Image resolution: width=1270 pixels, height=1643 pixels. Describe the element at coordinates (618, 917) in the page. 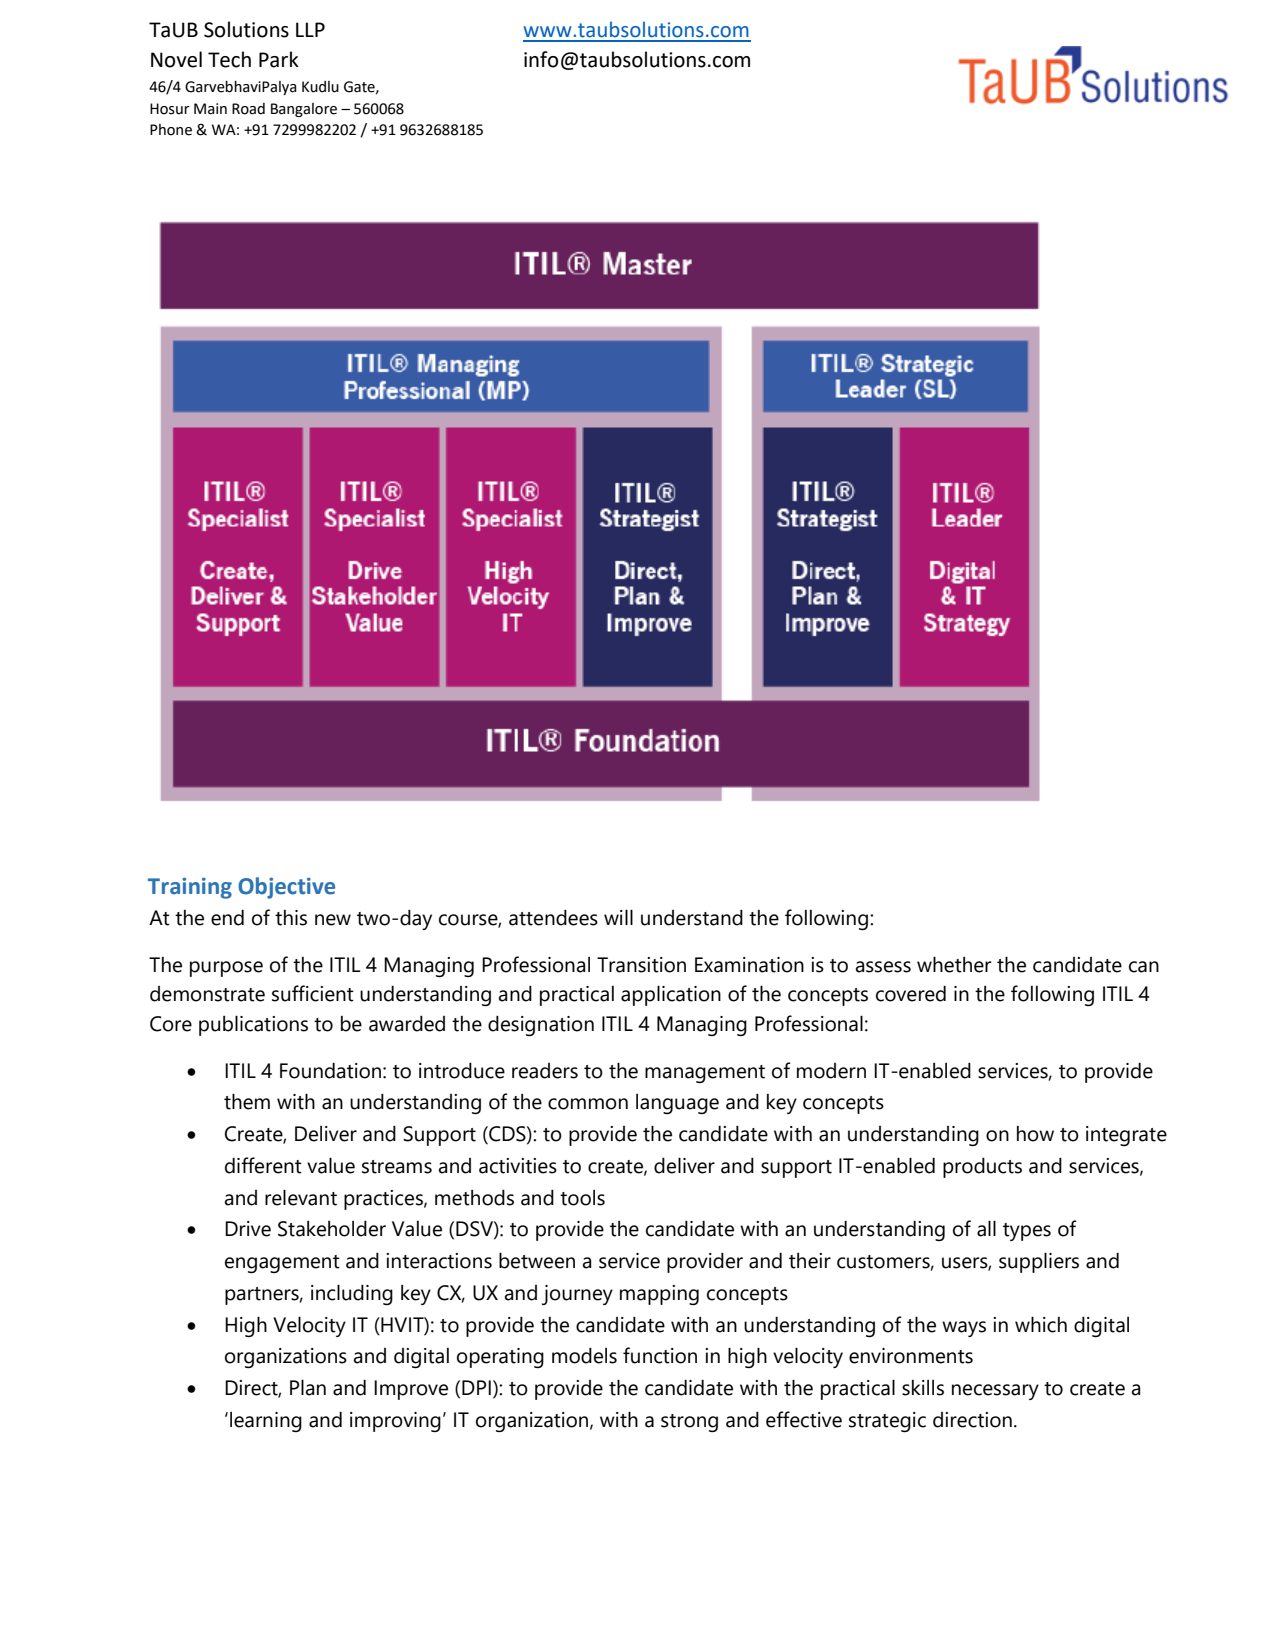

I see `will` at that location.
